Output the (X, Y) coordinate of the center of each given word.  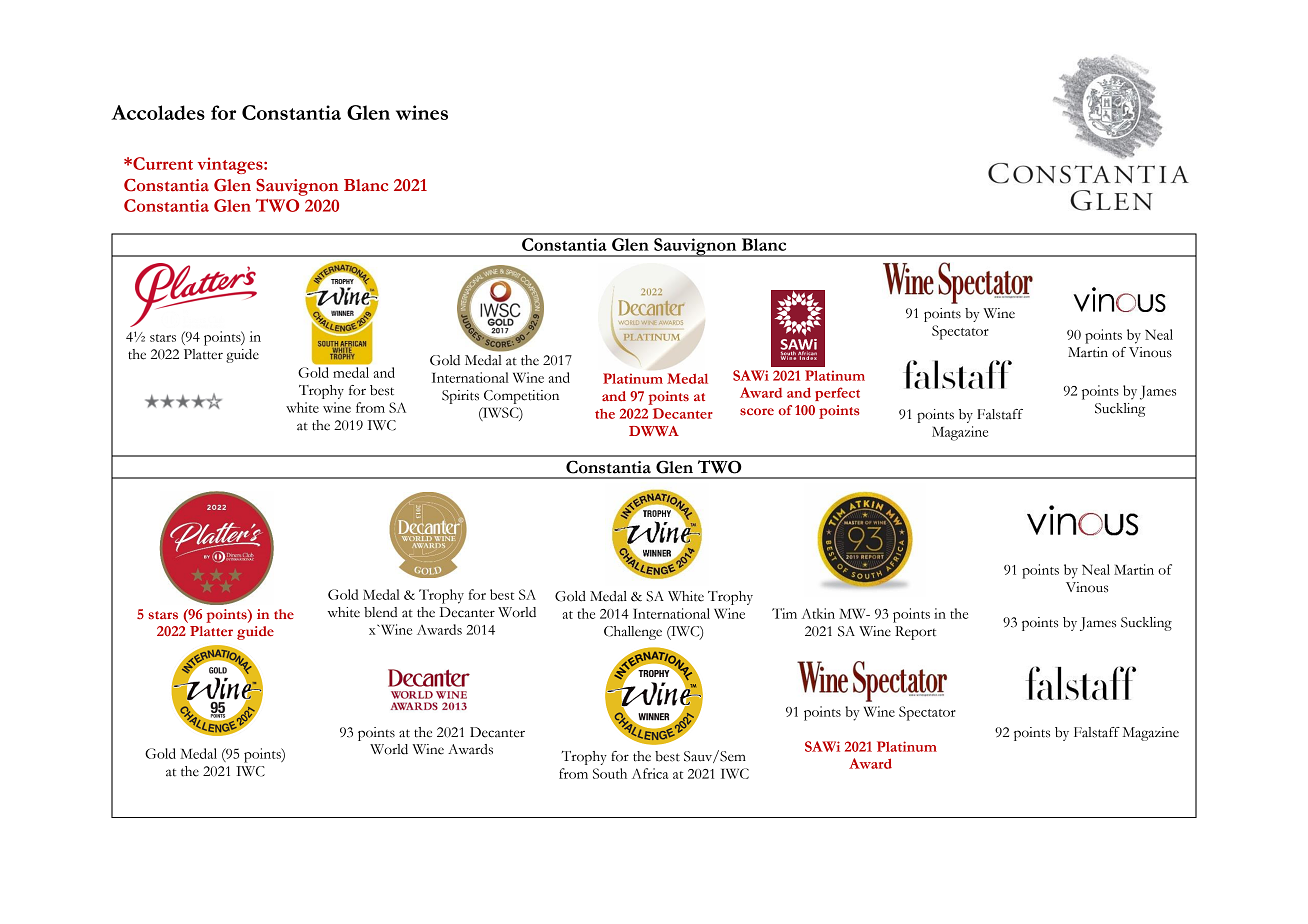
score (757, 411)
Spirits (460, 397)
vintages (231, 165)
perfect (837, 394)
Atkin (818, 613)
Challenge (633, 633)
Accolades (158, 112)
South (610, 773)
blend (380, 612)
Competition (521, 397)
